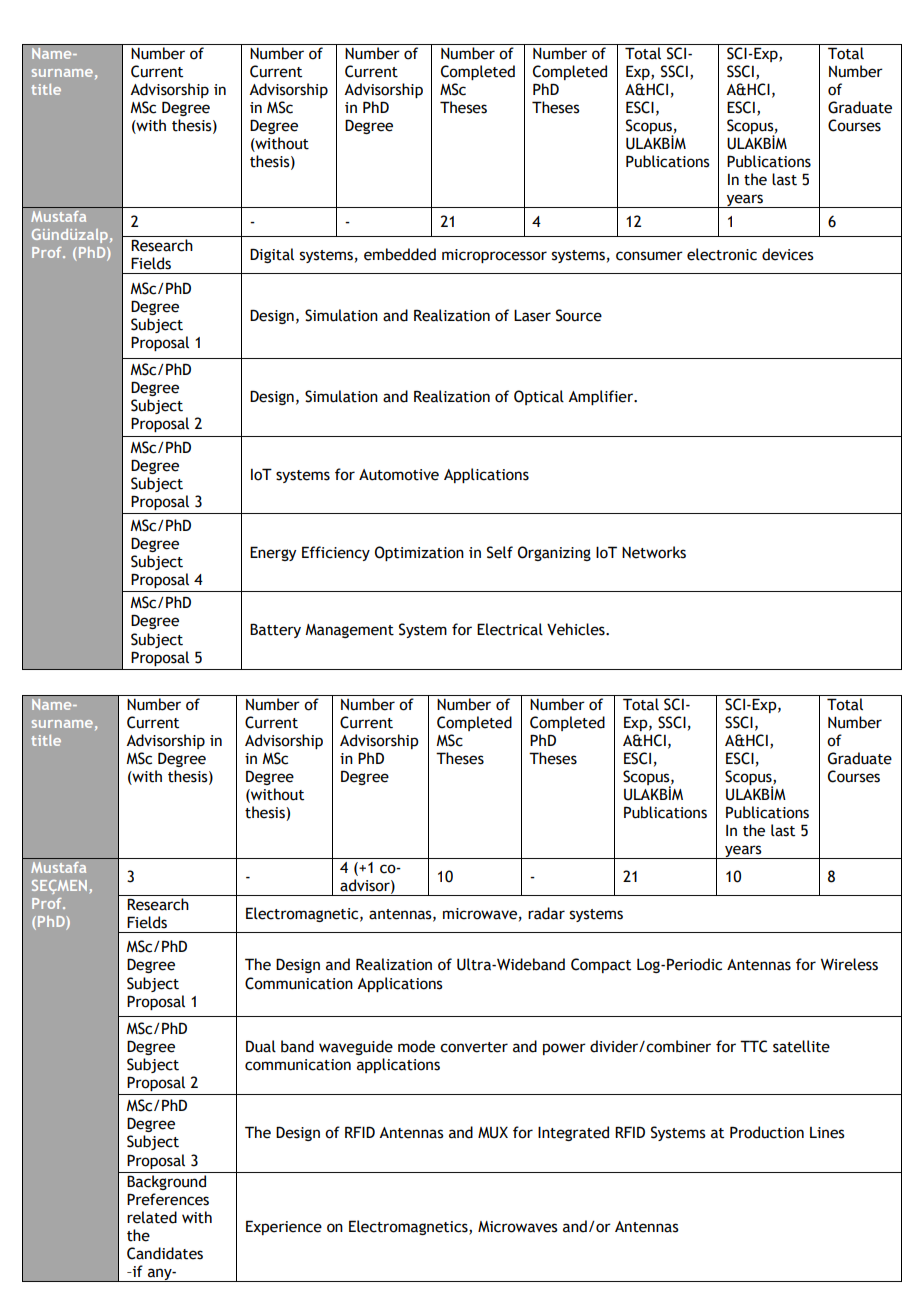 This screenshot has height=1308, width=924. I want to click on Preferences, so click(168, 1199).
